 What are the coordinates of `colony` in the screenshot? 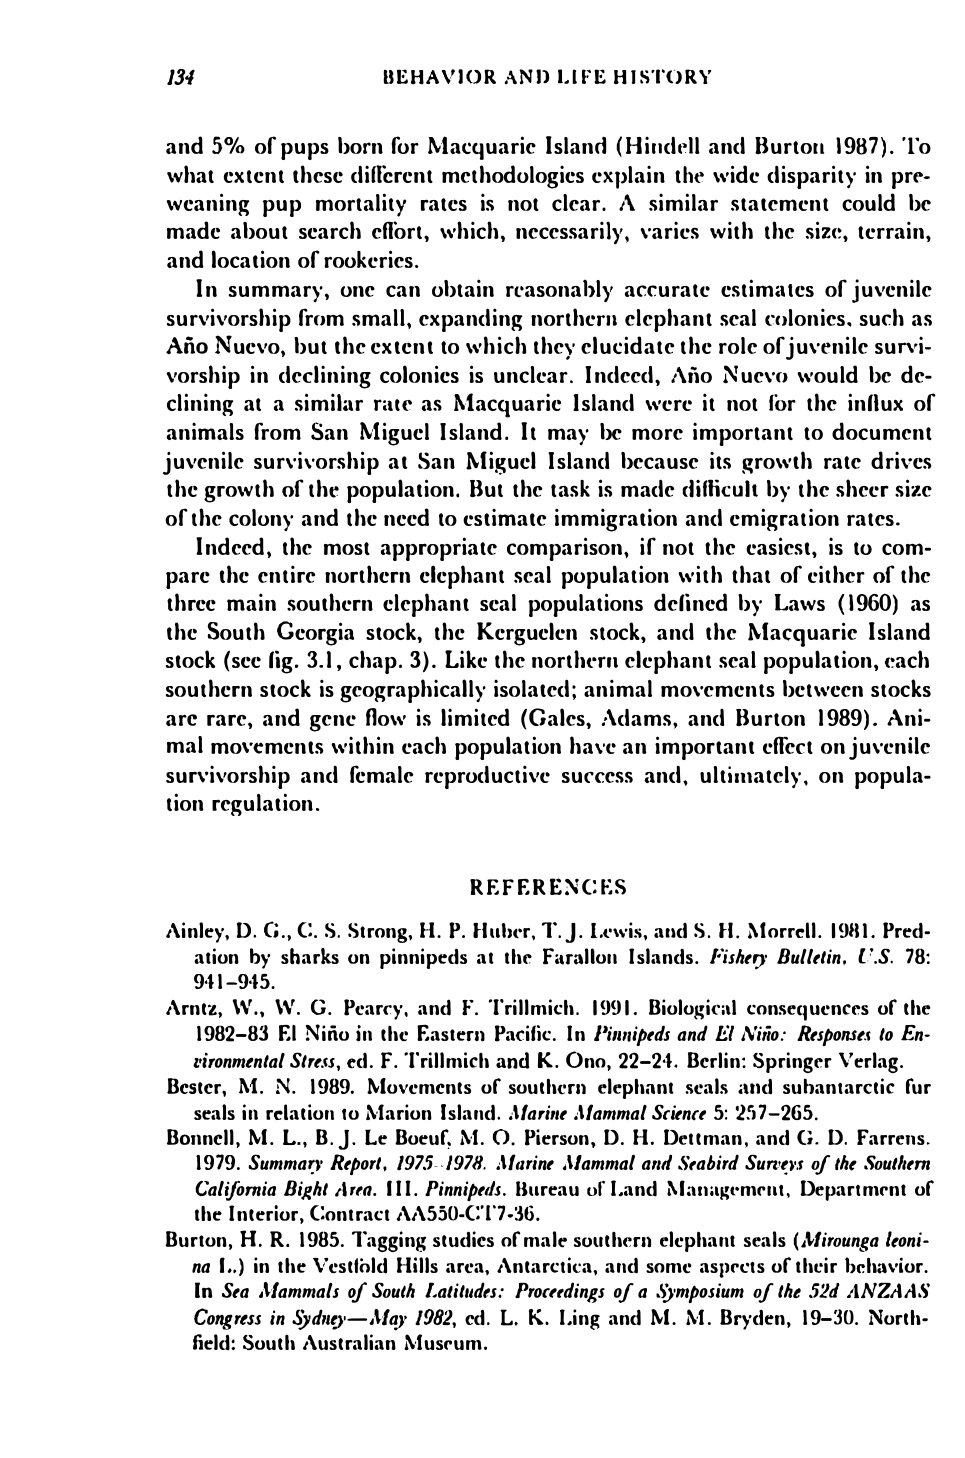 It's located at (261, 520).
